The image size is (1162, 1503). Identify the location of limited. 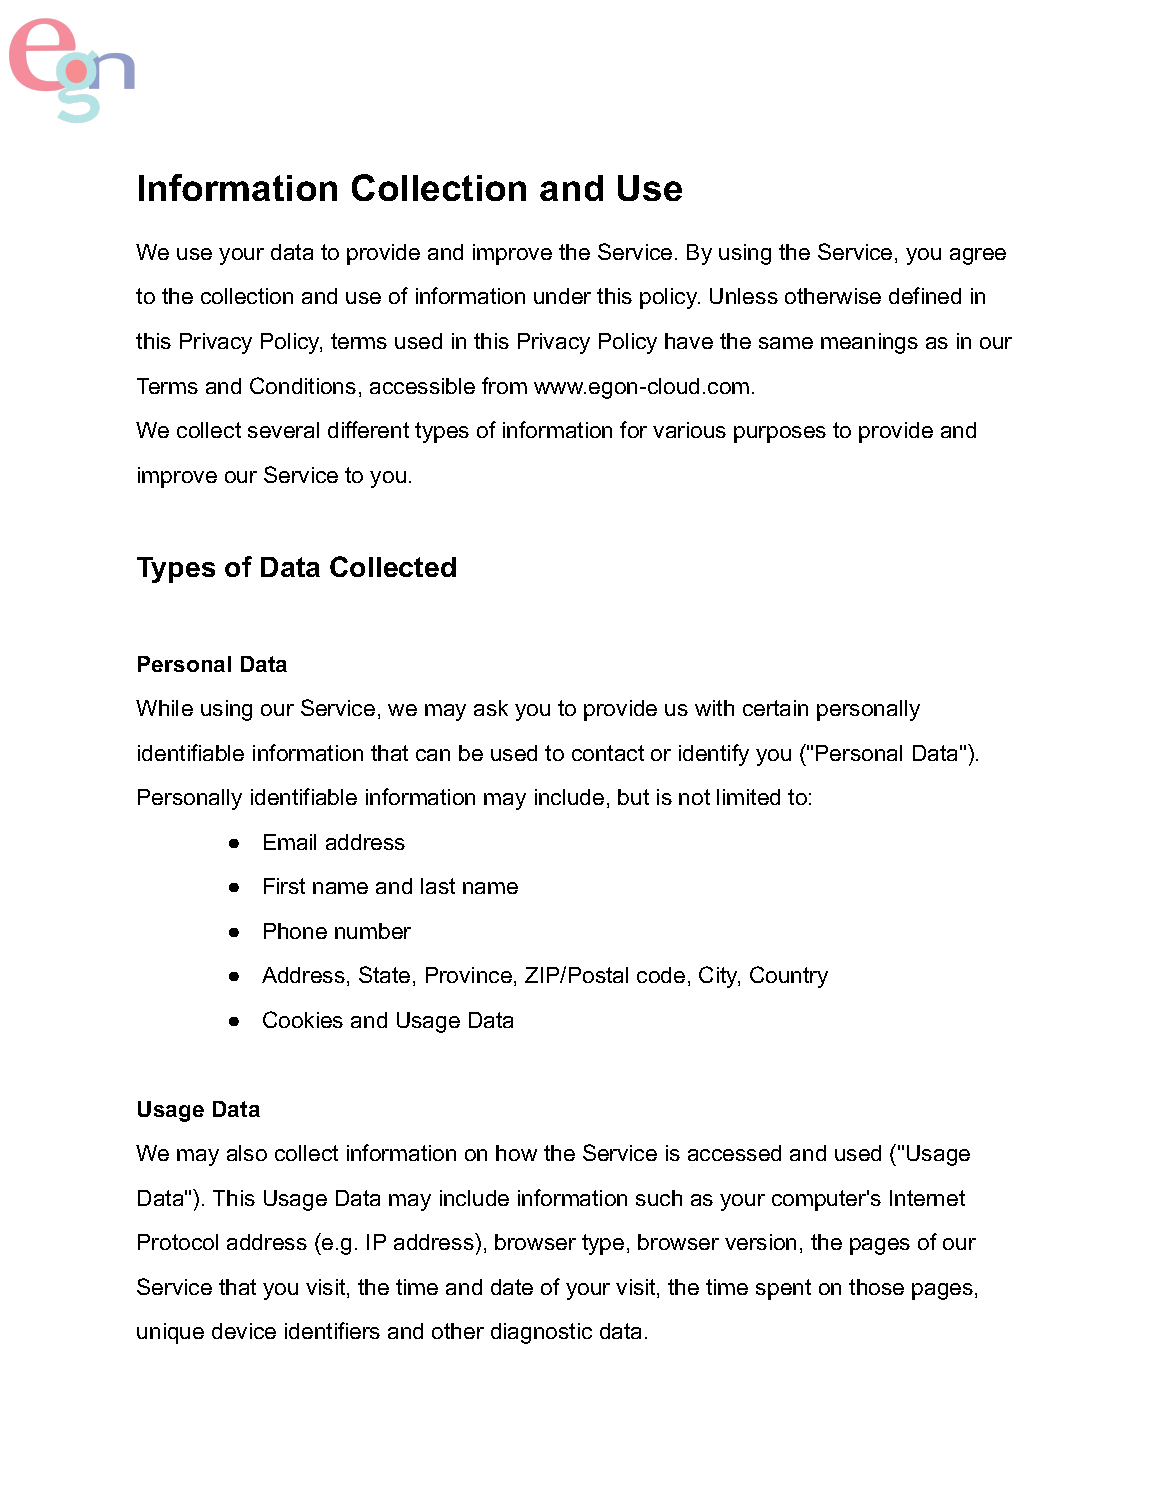
(748, 797).
